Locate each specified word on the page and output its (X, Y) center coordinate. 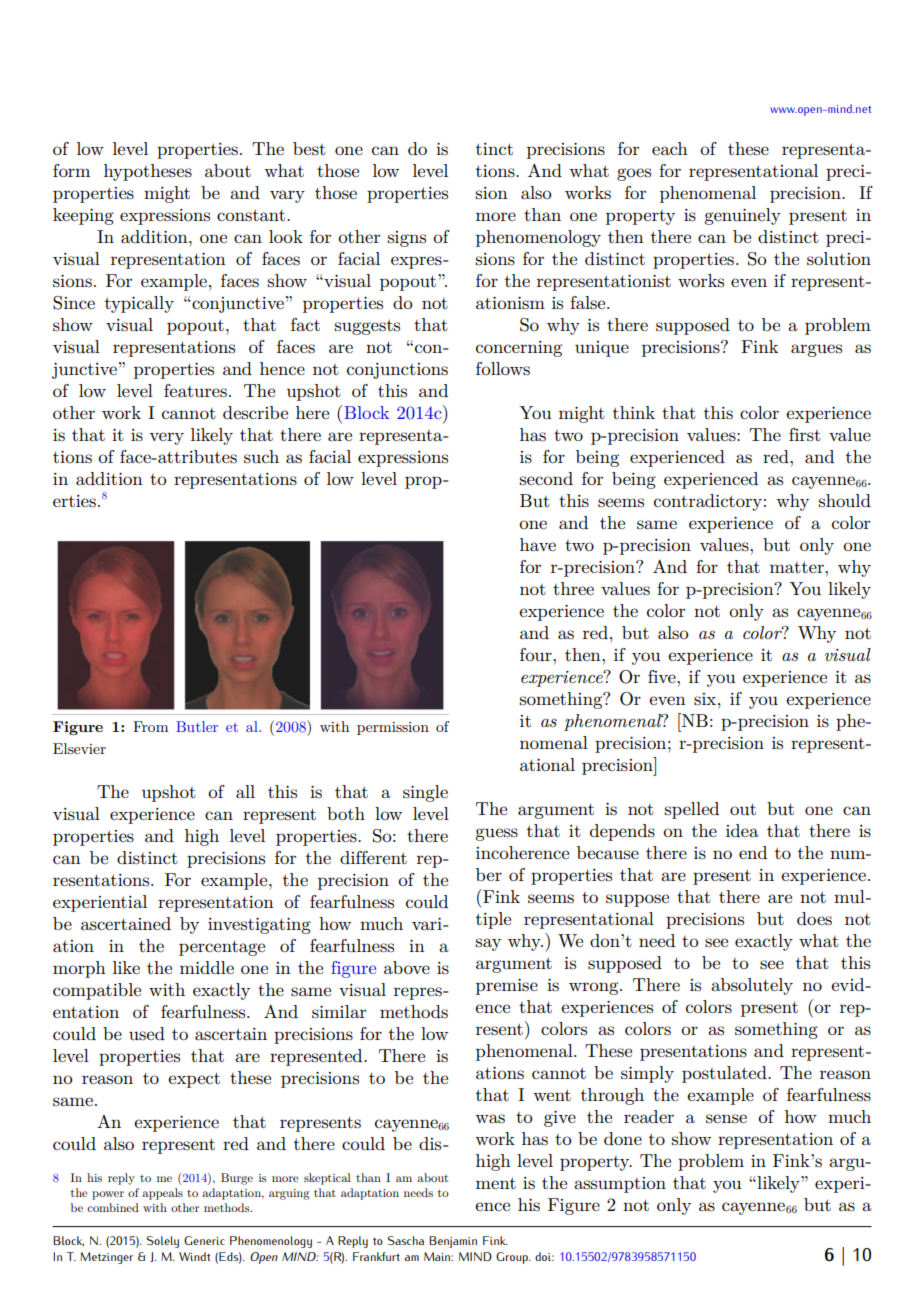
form (71, 170)
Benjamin (453, 1242)
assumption (620, 1185)
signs (407, 239)
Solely (162, 1242)
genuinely (742, 216)
